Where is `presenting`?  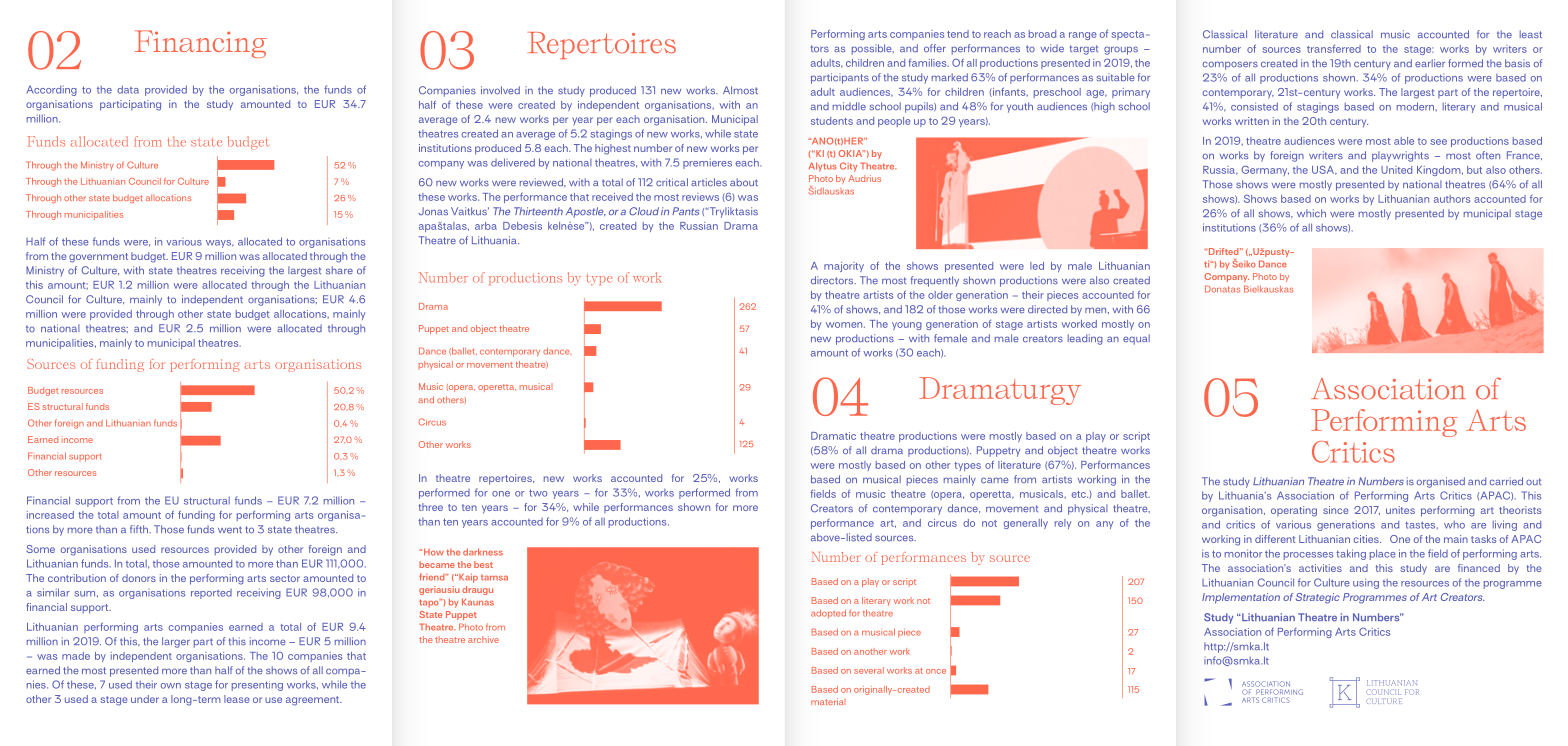 presenting is located at coordinates (257, 686).
